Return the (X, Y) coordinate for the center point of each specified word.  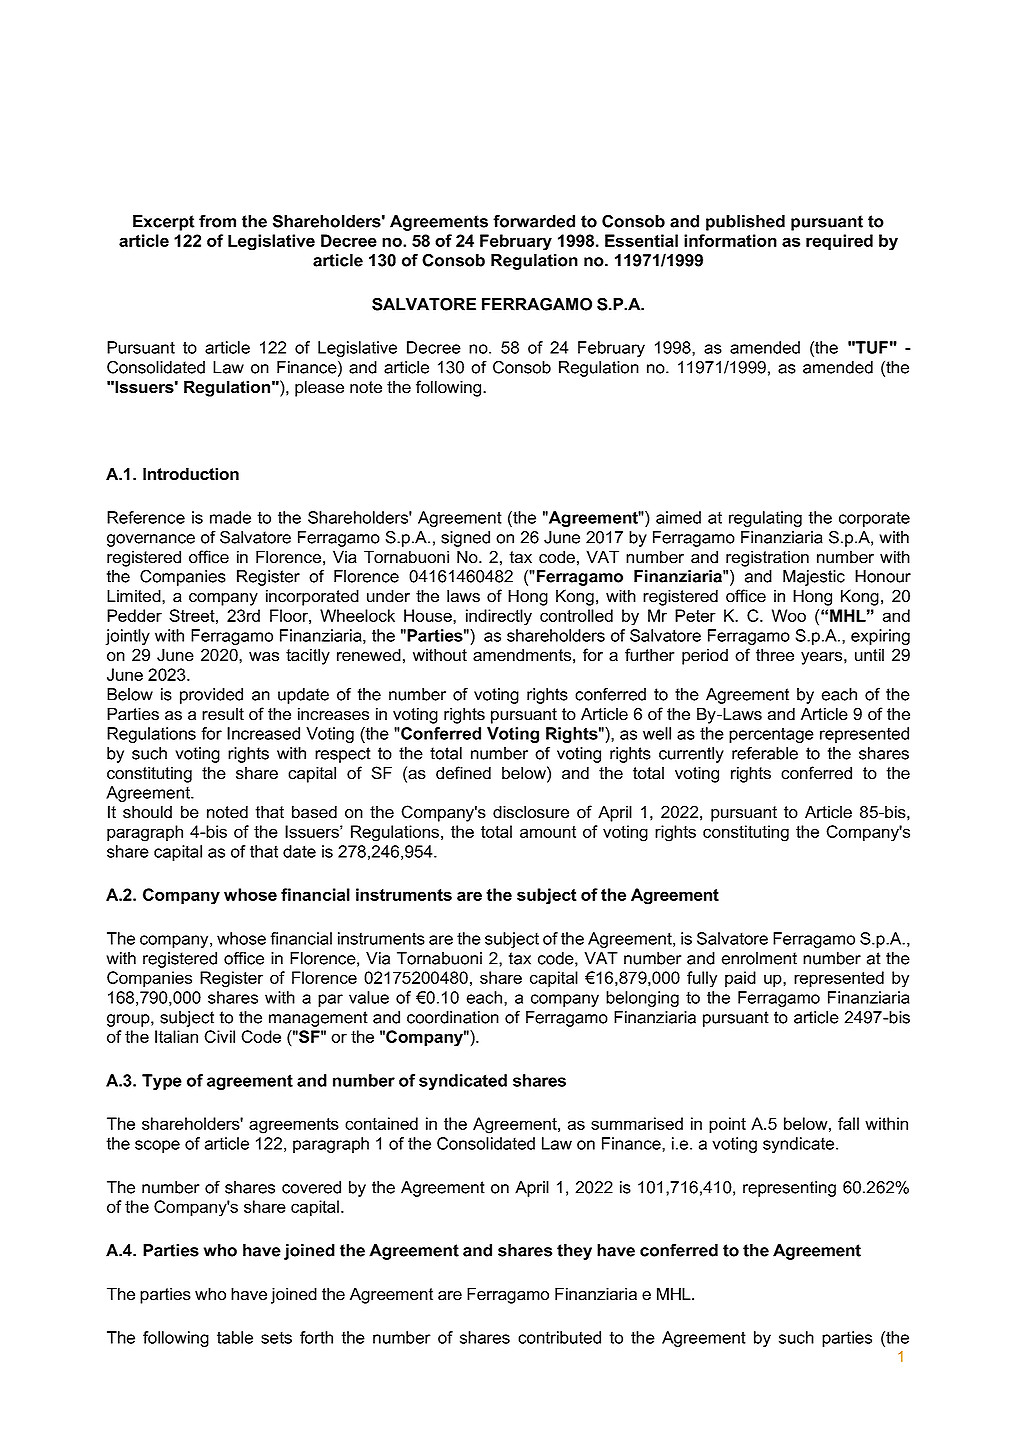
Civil (219, 1036)
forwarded (534, 221)
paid (740, 979)
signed (465, 539)
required (839, 242)
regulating (765, 519)
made (230, 517)
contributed (559, 1337)
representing (789, 1189)
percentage (771, 735)
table (235, 1337)
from (217, 221)
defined (463, 773)
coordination (453, 1017)
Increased (263, 733)
